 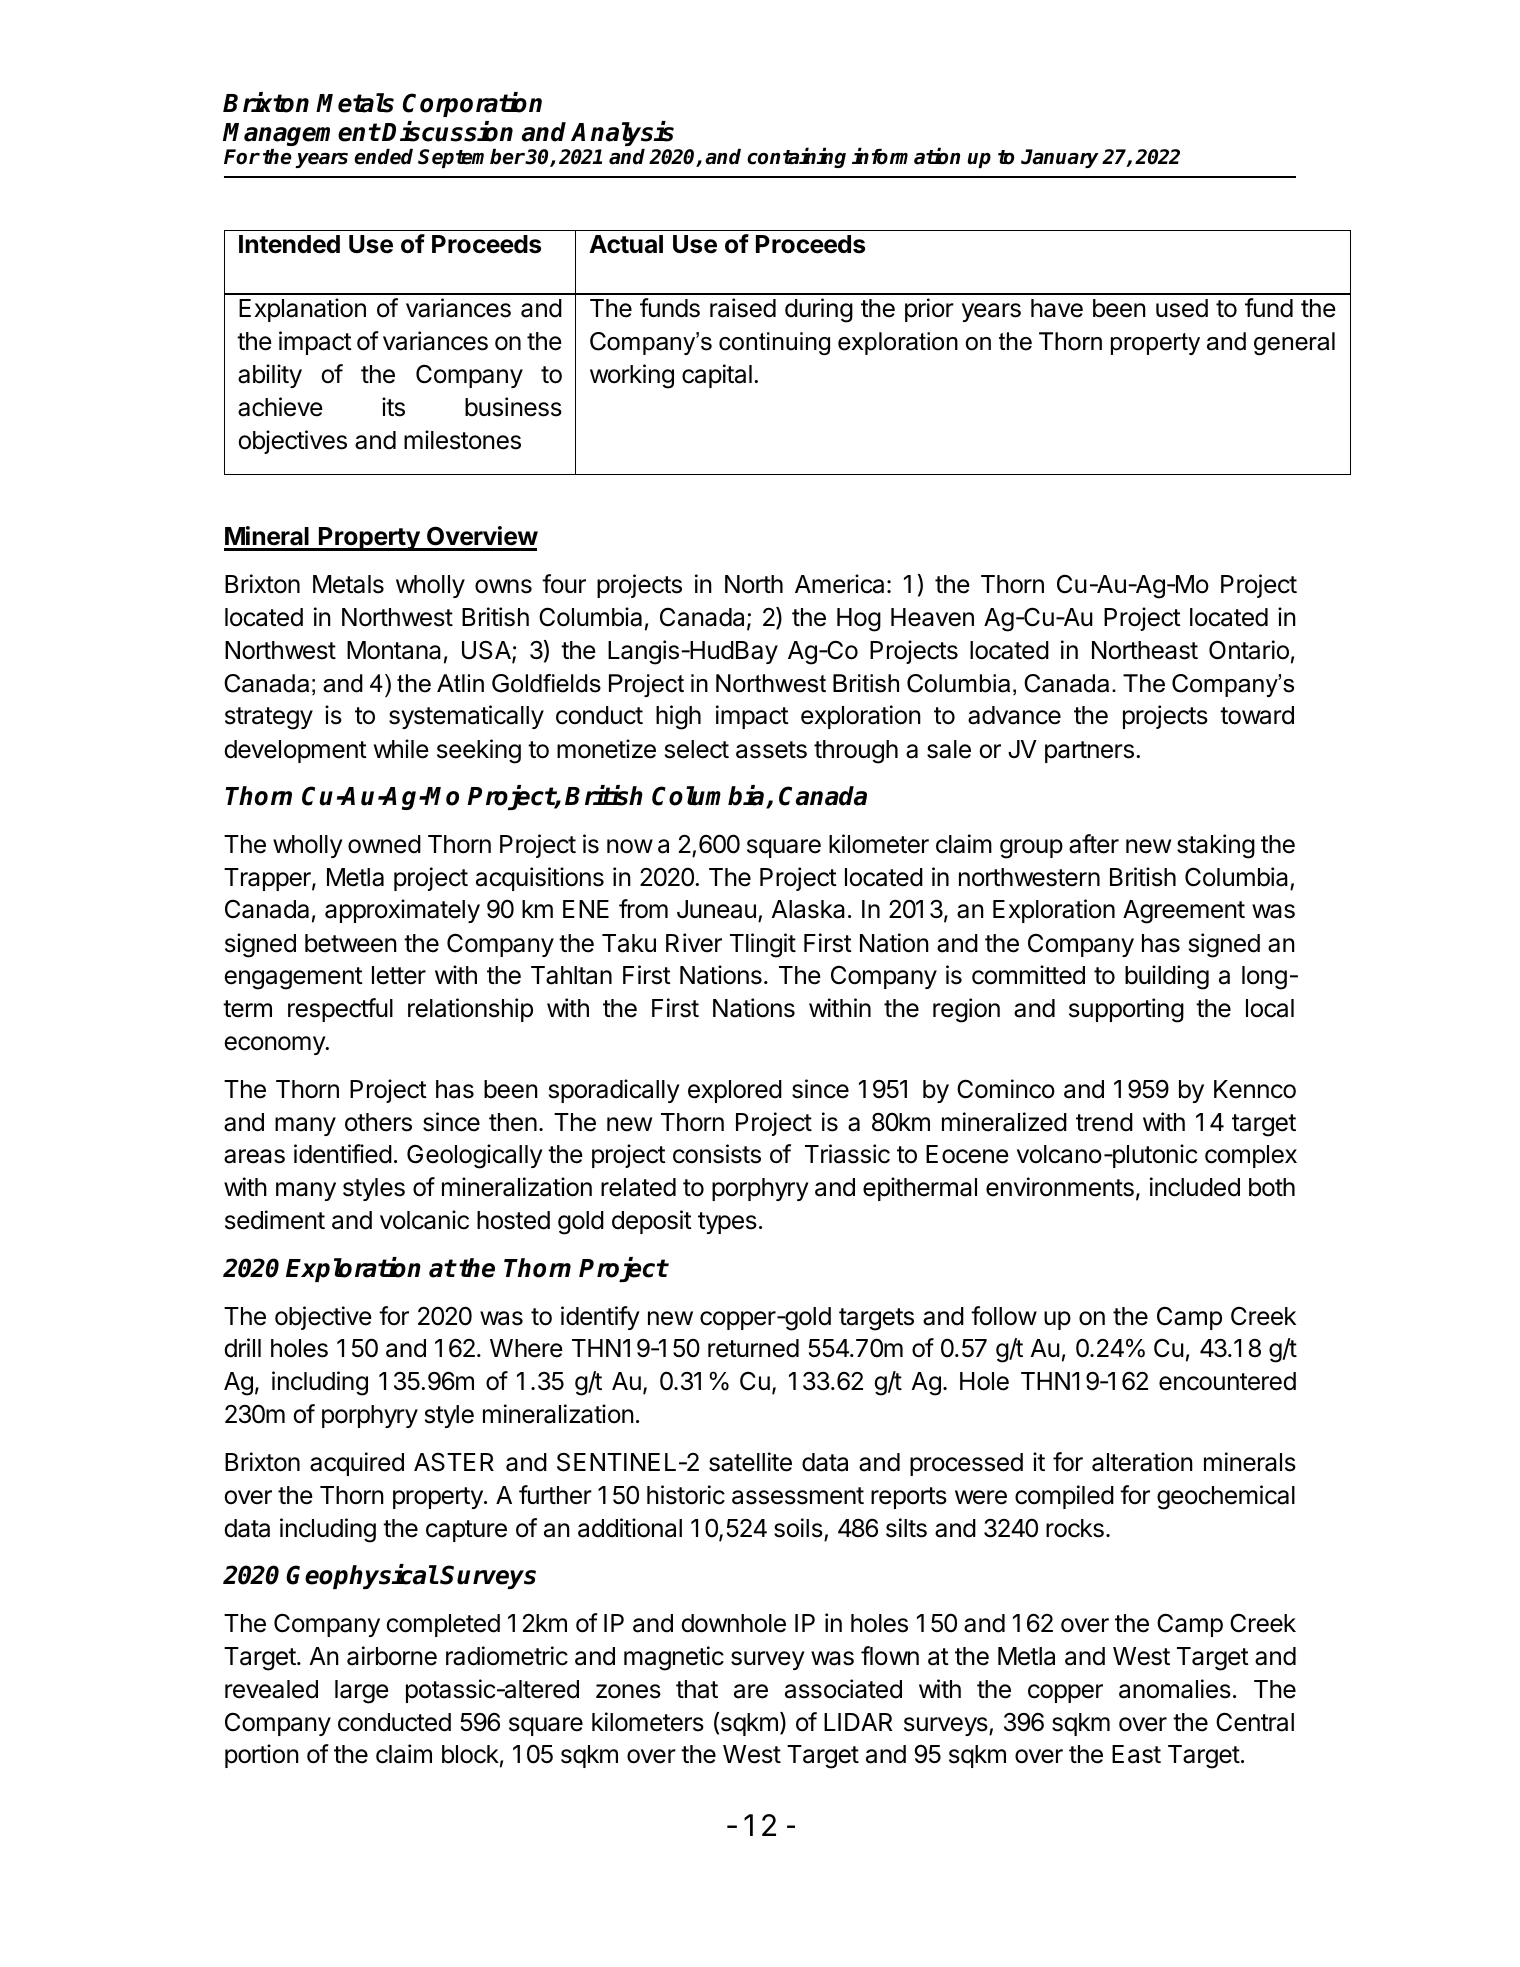 What do you see at coordinates (1227, 1381) in the page?
I see `encountered` at bounding box center [1227, 1381].
